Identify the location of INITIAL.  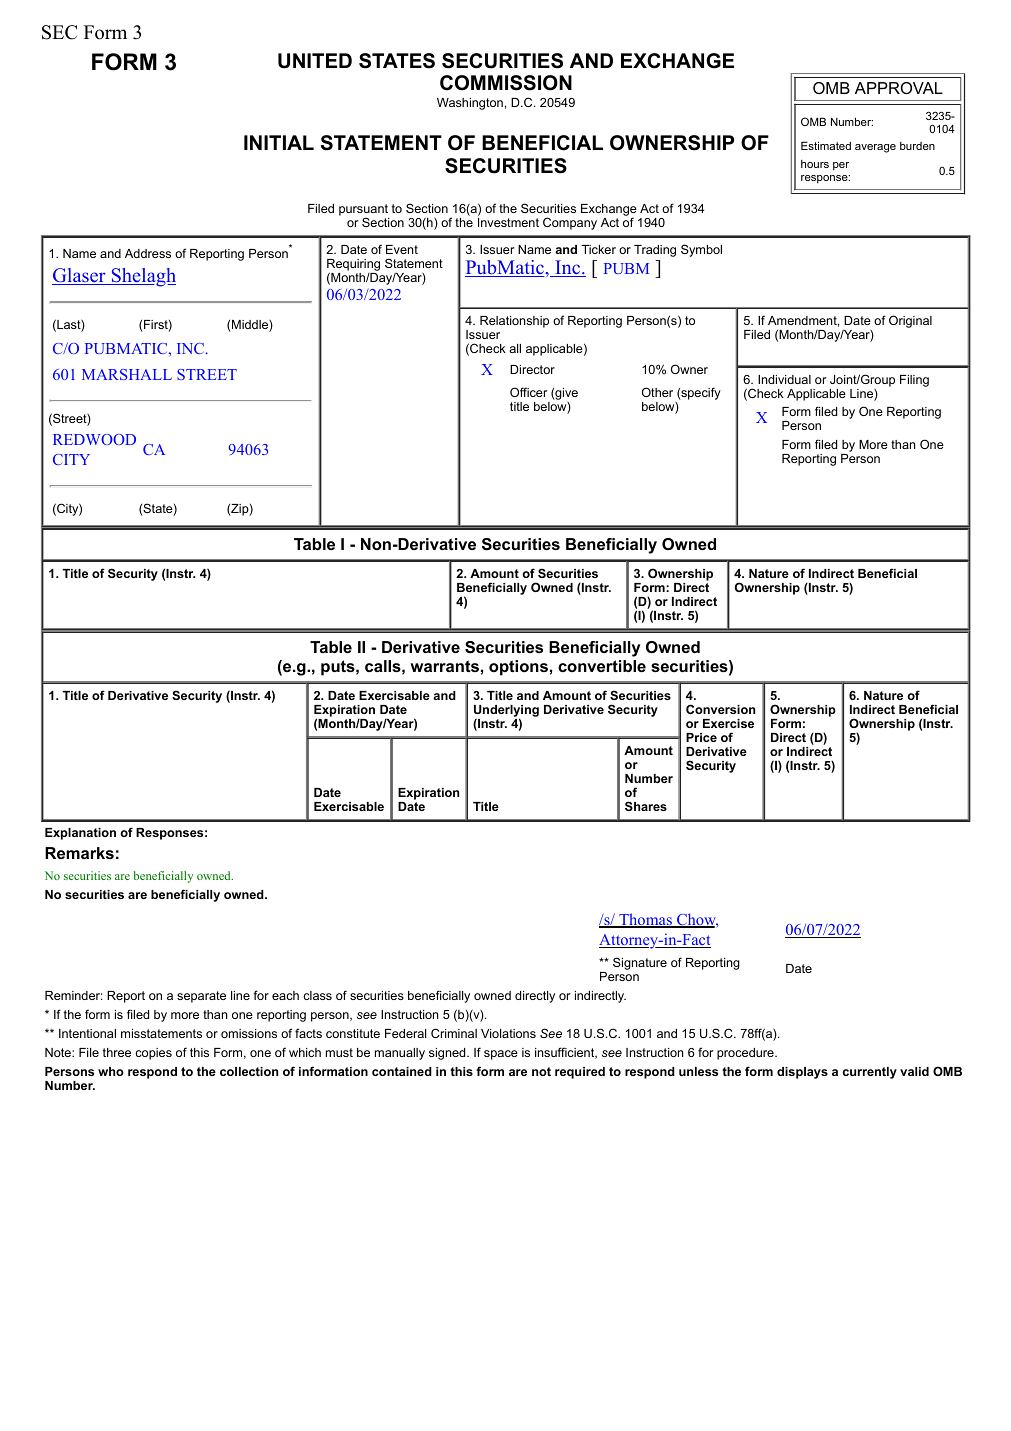
(279, 142).
